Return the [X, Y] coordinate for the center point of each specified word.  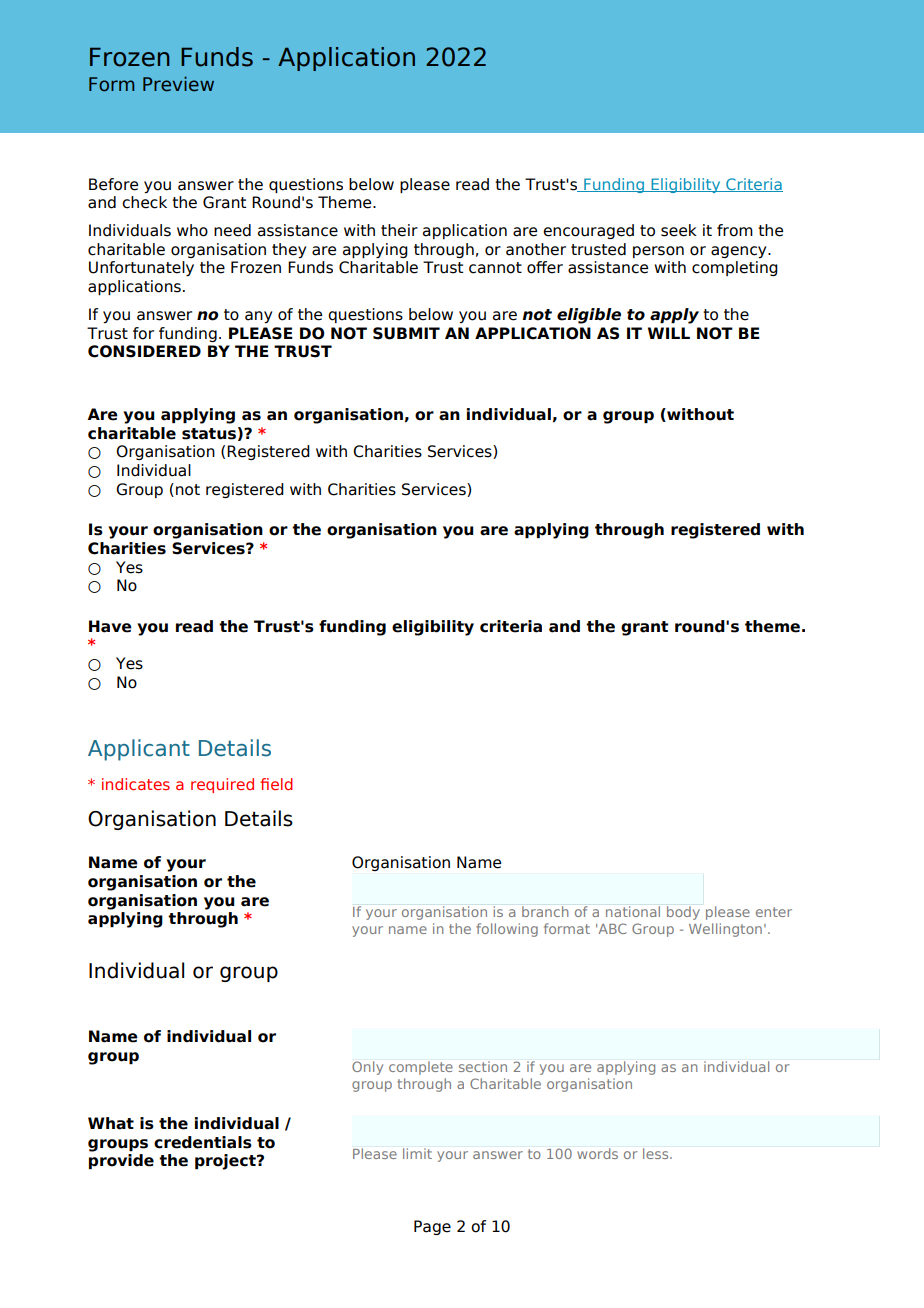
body [683, 913]
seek [679, 230]
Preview [178, 84]
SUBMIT [406, 333]
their [399, 230]
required [222, 785]
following [507, 930]
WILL [669, 333]
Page [432, 1227]
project [226, 1162]
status [209, 434]
